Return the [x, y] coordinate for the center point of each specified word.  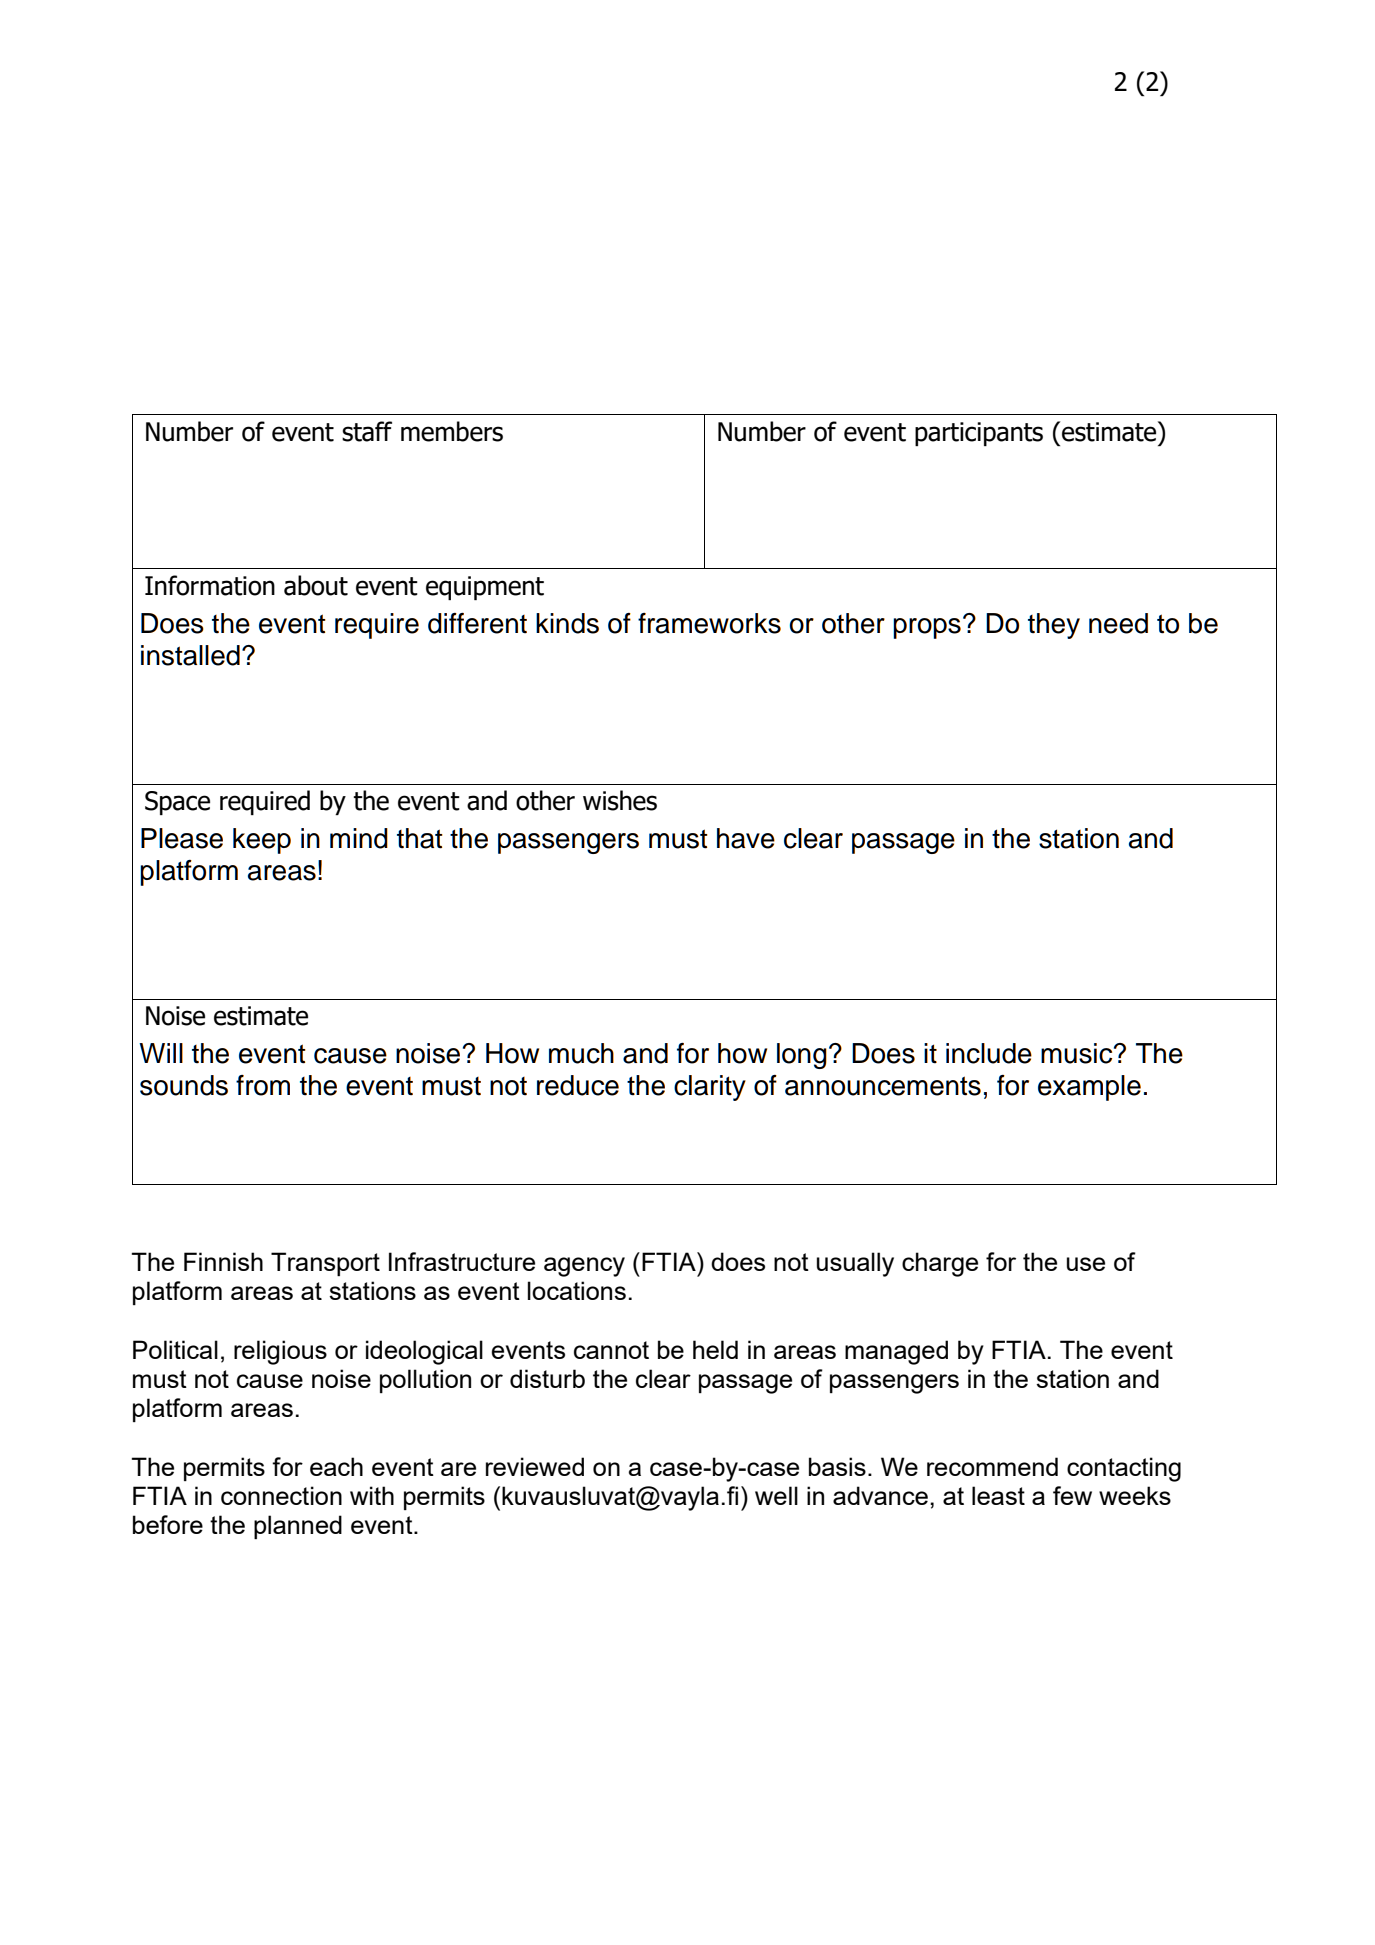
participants [979, 434]
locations [577, 1290]
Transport [325, 1264]
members [452, 431]
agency [584, 1267]
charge [940, 1264]
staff [367, 431]
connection [281, 1495]
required [265, 802]
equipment [485, 588]
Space [177, 803]
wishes [620, 800]
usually [855, 1264]
